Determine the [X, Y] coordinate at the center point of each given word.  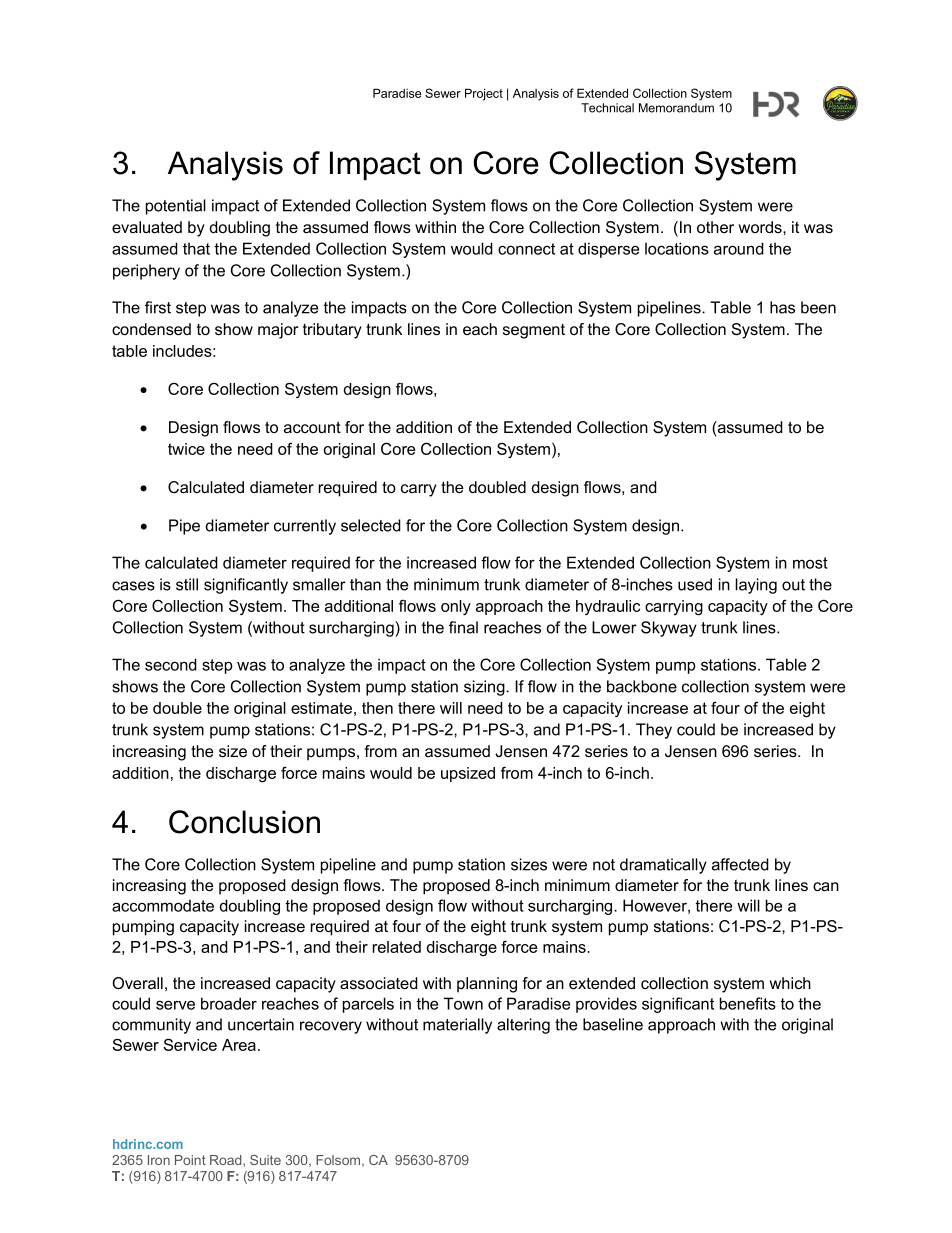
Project [484, 94]
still [187, 584]
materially [457, 1026]
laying [756, 586]
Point [190, 1160]
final [463, 627]
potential [176, 207]
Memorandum [676, 108]
